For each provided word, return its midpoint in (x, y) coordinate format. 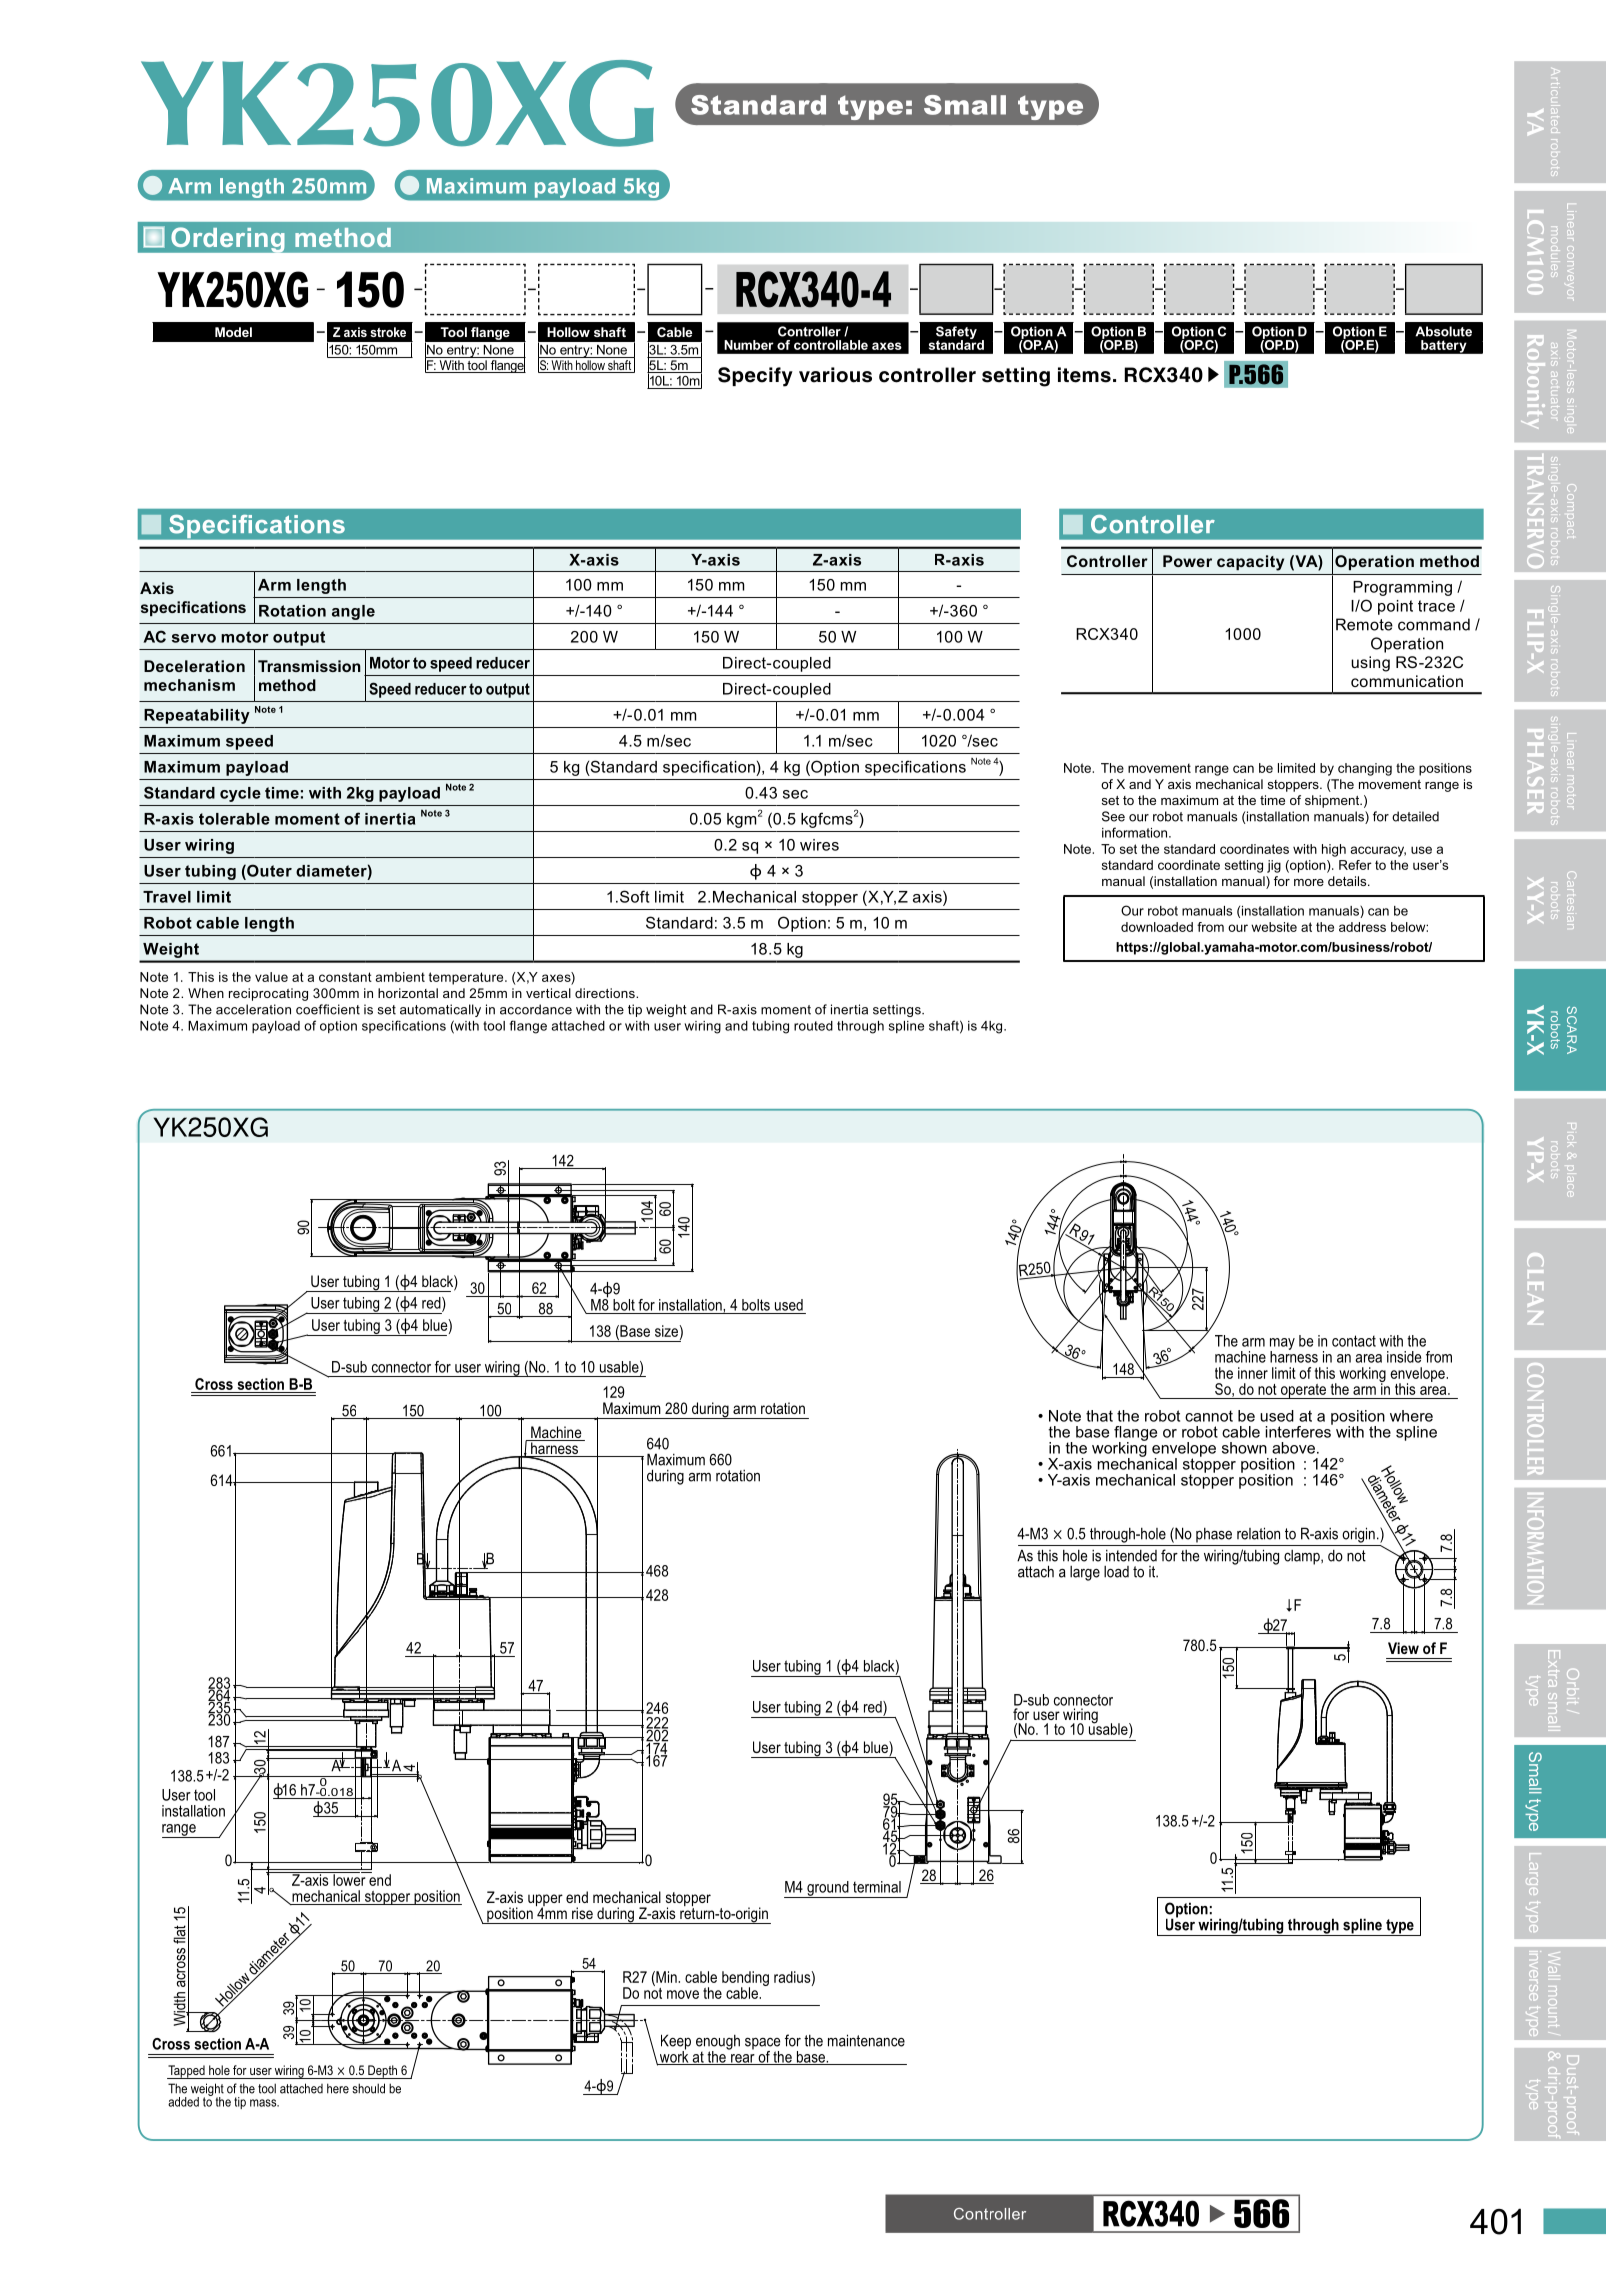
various (835, 375)
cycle (240, 794)
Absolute (1443, 331)
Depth (383, 2072)
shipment (1333, 801)
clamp (1303, 1557)
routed (813, 1026)
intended (1131, 1556)
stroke (388, 332)
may (1282, 1345)
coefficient (328, 1009)
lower (349, 1879)
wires (819, 845)
